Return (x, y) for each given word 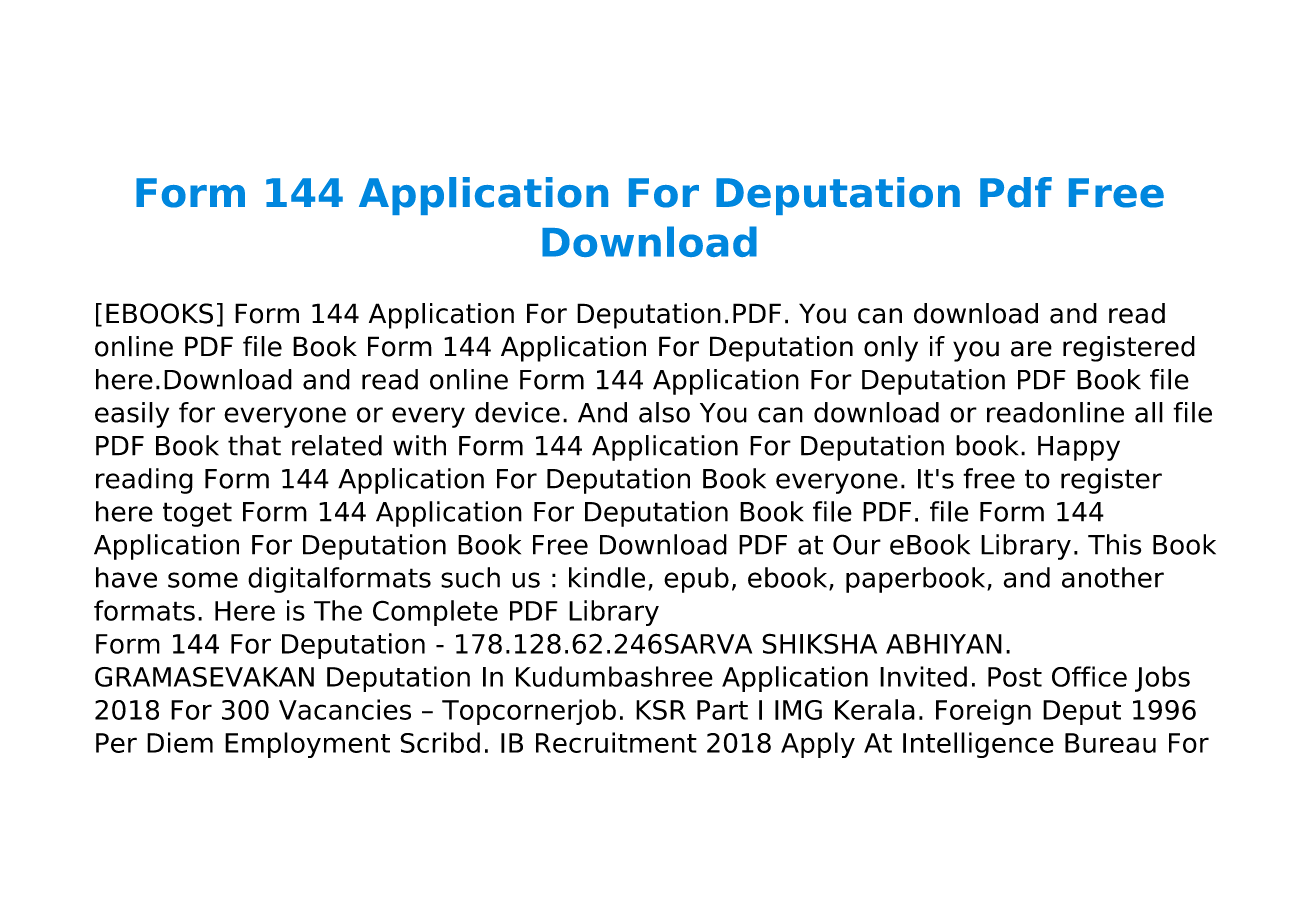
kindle (607, 577)
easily (132, 415)
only (891, 349)
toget (197, 514)
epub (696, 580)
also (664, 412)
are (1031, 349)
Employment (307, 745)
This (1114, 544)
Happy (1079, 448)
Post (1015, 677)
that (254, 445)
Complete (435, 613)
